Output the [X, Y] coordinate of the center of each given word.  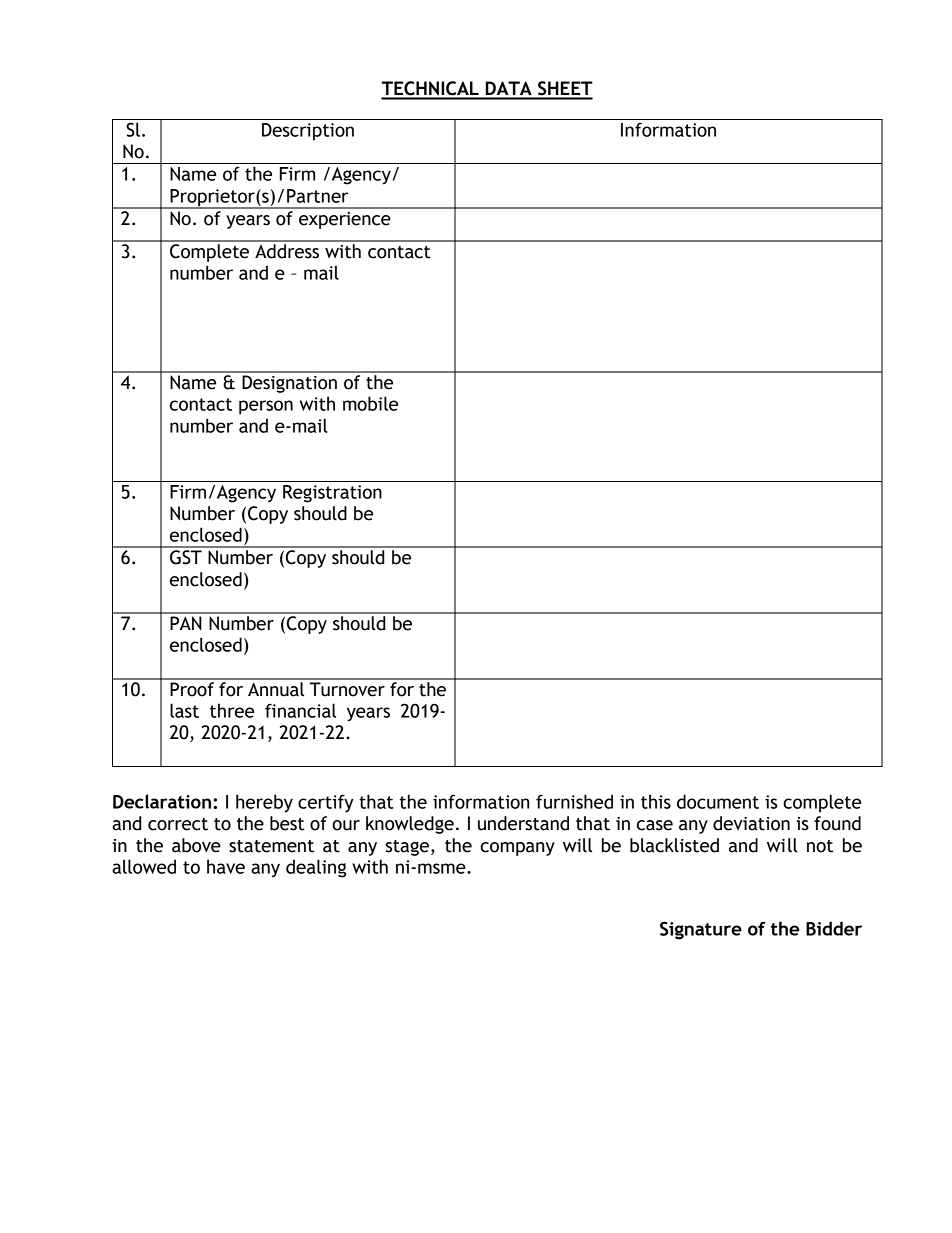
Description [308, 132]
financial [300, 710]
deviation [751, 823]
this [656, 801]
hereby [264, 803]
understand [523, 823]
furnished [574, 801]
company [517, 849]
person [266, 407]
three [232, 710]
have [226, 866]
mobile [370, 403]
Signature [701, 930]
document [718, 801]
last [184, 710]
